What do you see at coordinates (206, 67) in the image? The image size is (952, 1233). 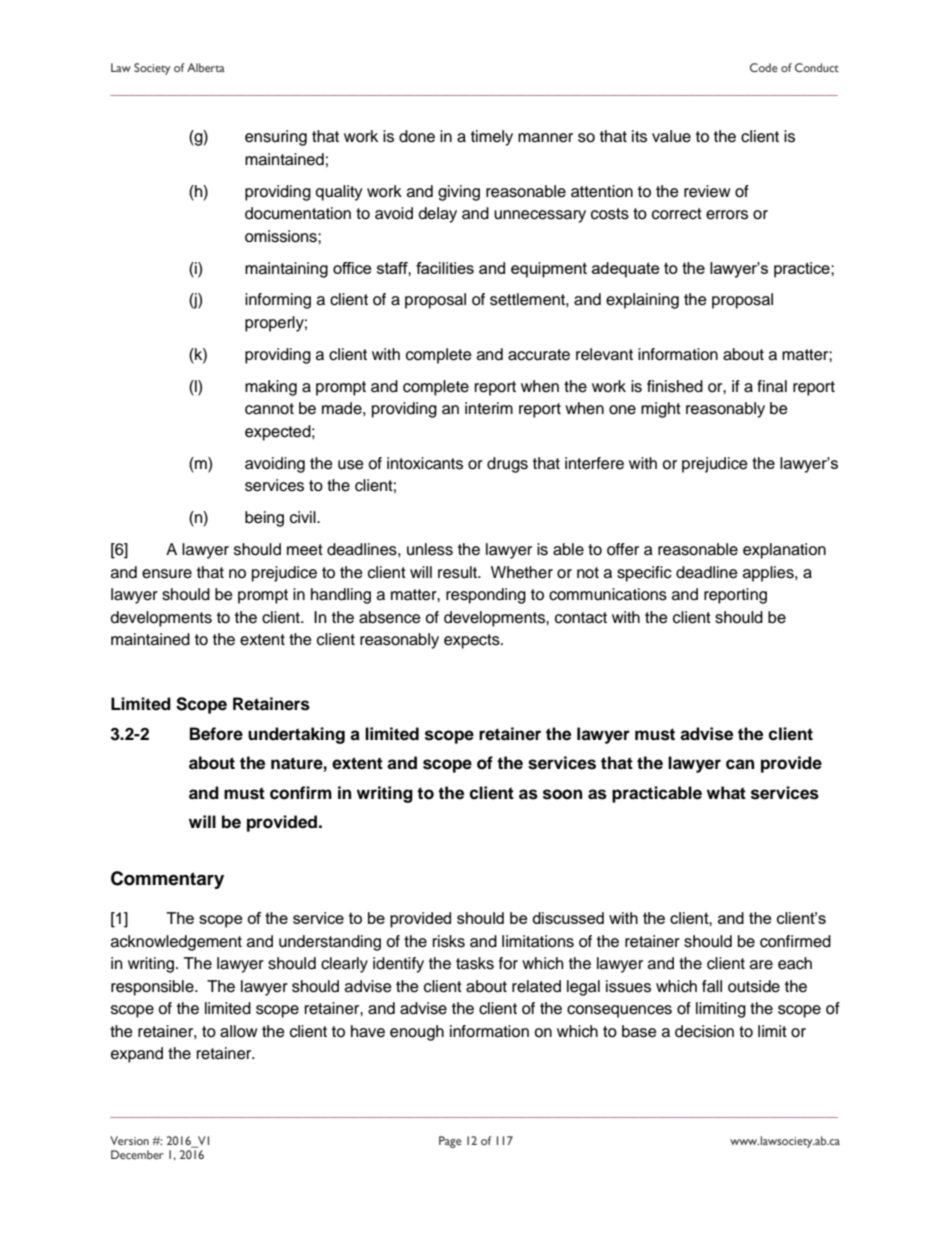 I see `Alberta` at bounding box center [206, 67].
